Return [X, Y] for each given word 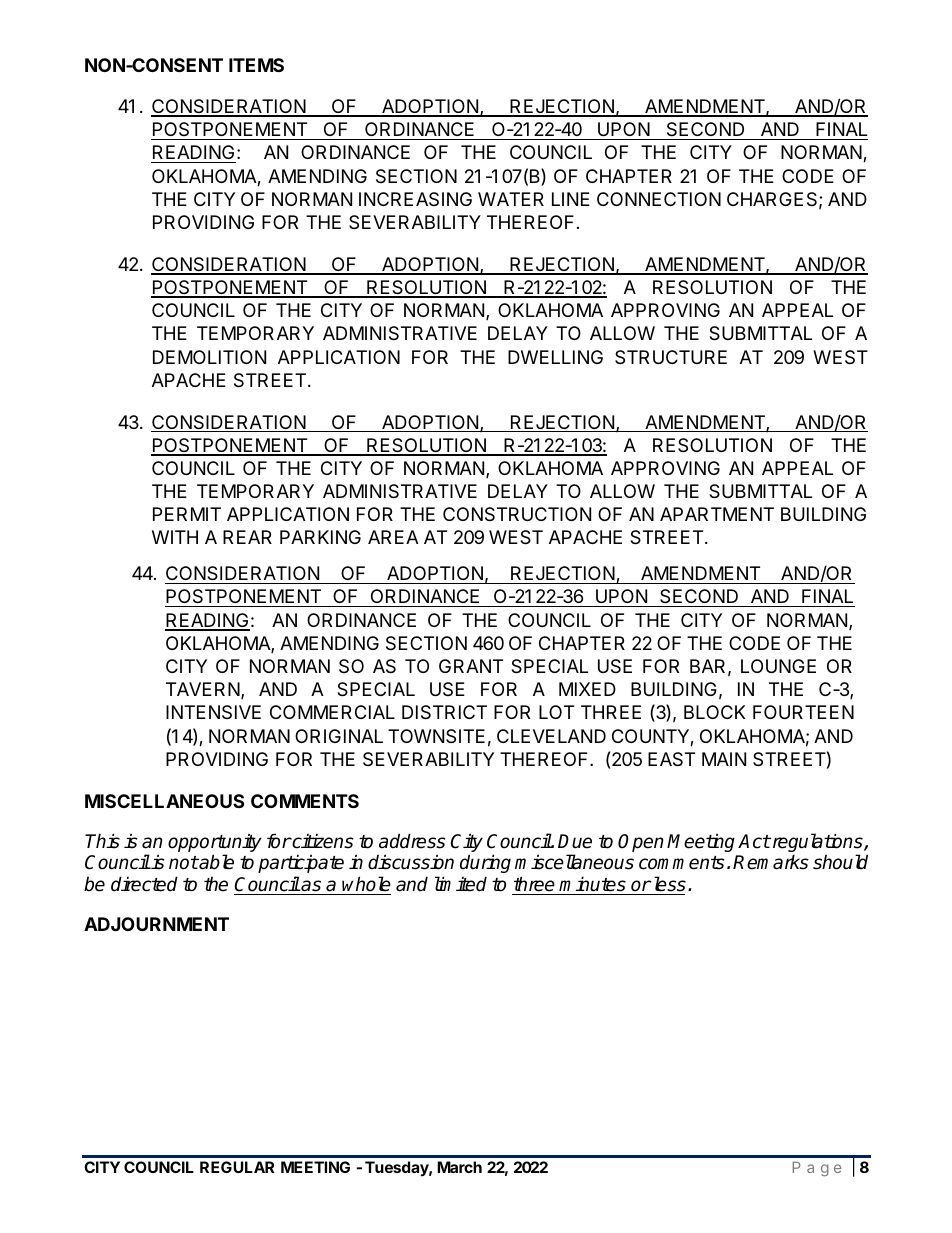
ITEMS [256, 65]
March [459, 1167]
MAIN [724, 759]
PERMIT [187, 514]
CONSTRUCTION [517, 514]
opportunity [215, 844]
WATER [511, 199]
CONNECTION [659, 199]
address [412, 841]
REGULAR [237, 1167]
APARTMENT [717, 514]
